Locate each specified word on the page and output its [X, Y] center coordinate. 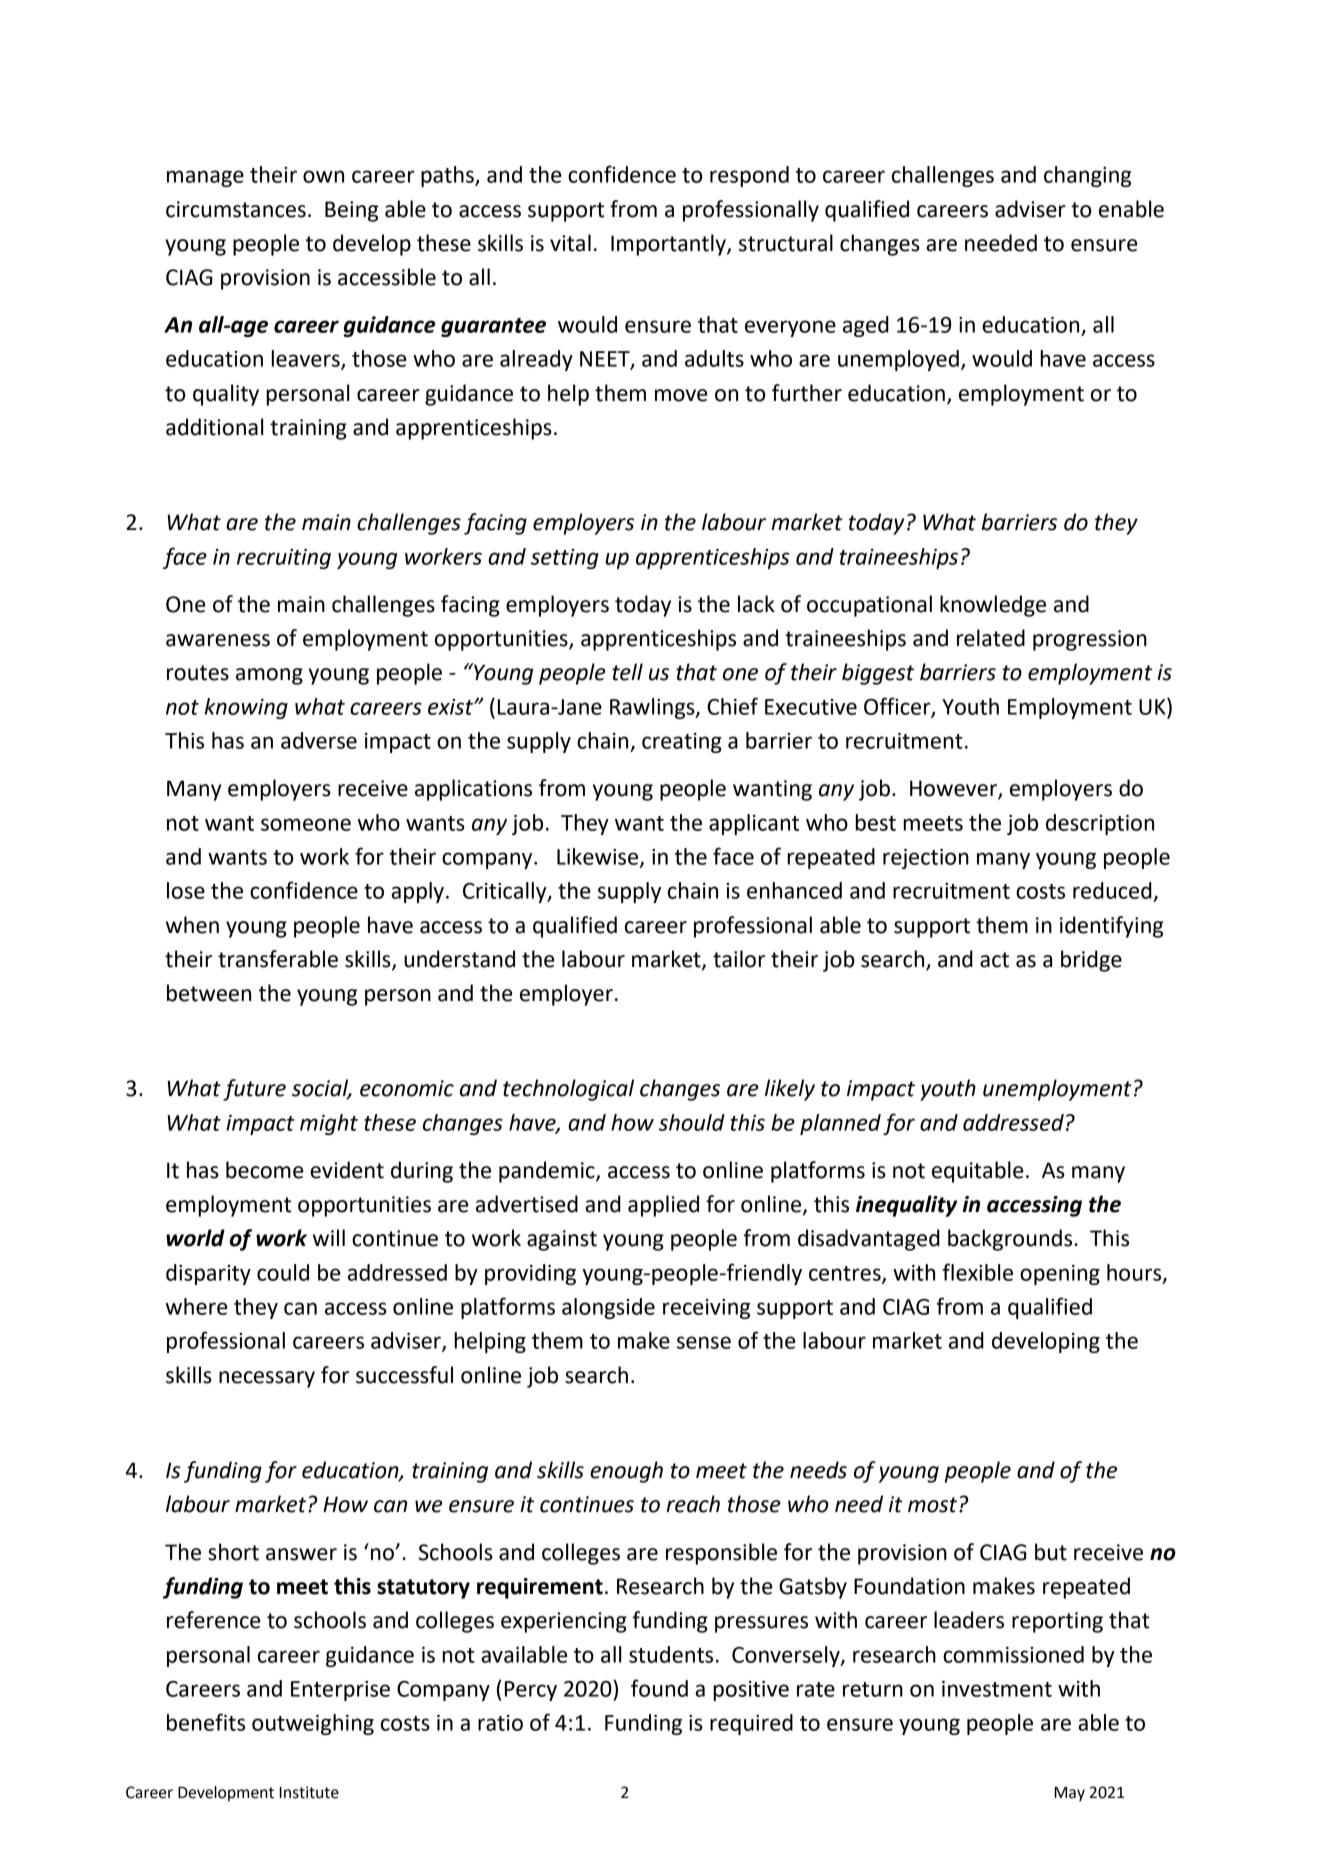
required [751, 1724]
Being [351, 211]
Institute [309, 1792]
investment [997, 1689]
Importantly [669, 245]
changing [1087, 176]
